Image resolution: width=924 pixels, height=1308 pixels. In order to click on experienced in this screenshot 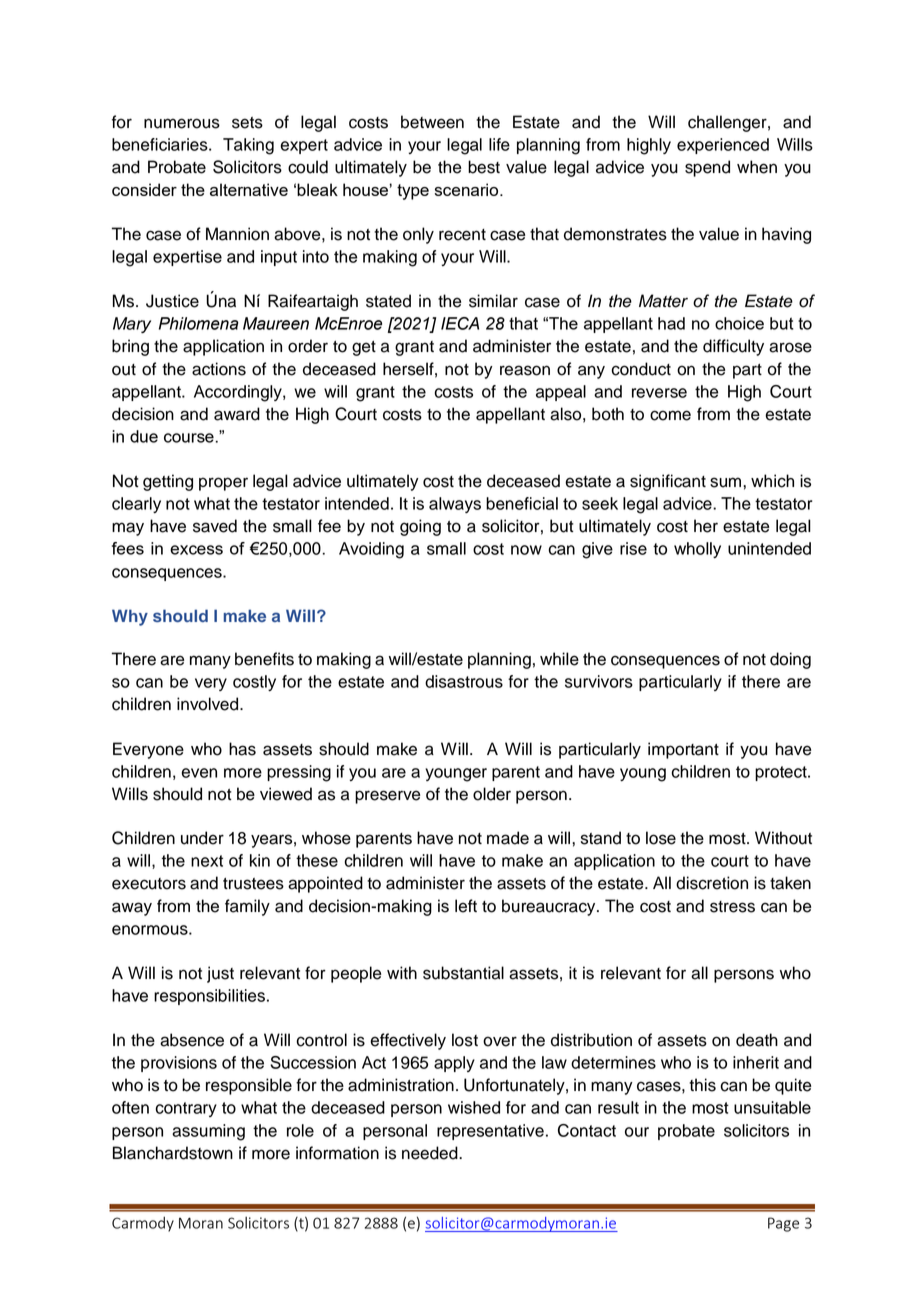, I will do `click(723, 146)`.
